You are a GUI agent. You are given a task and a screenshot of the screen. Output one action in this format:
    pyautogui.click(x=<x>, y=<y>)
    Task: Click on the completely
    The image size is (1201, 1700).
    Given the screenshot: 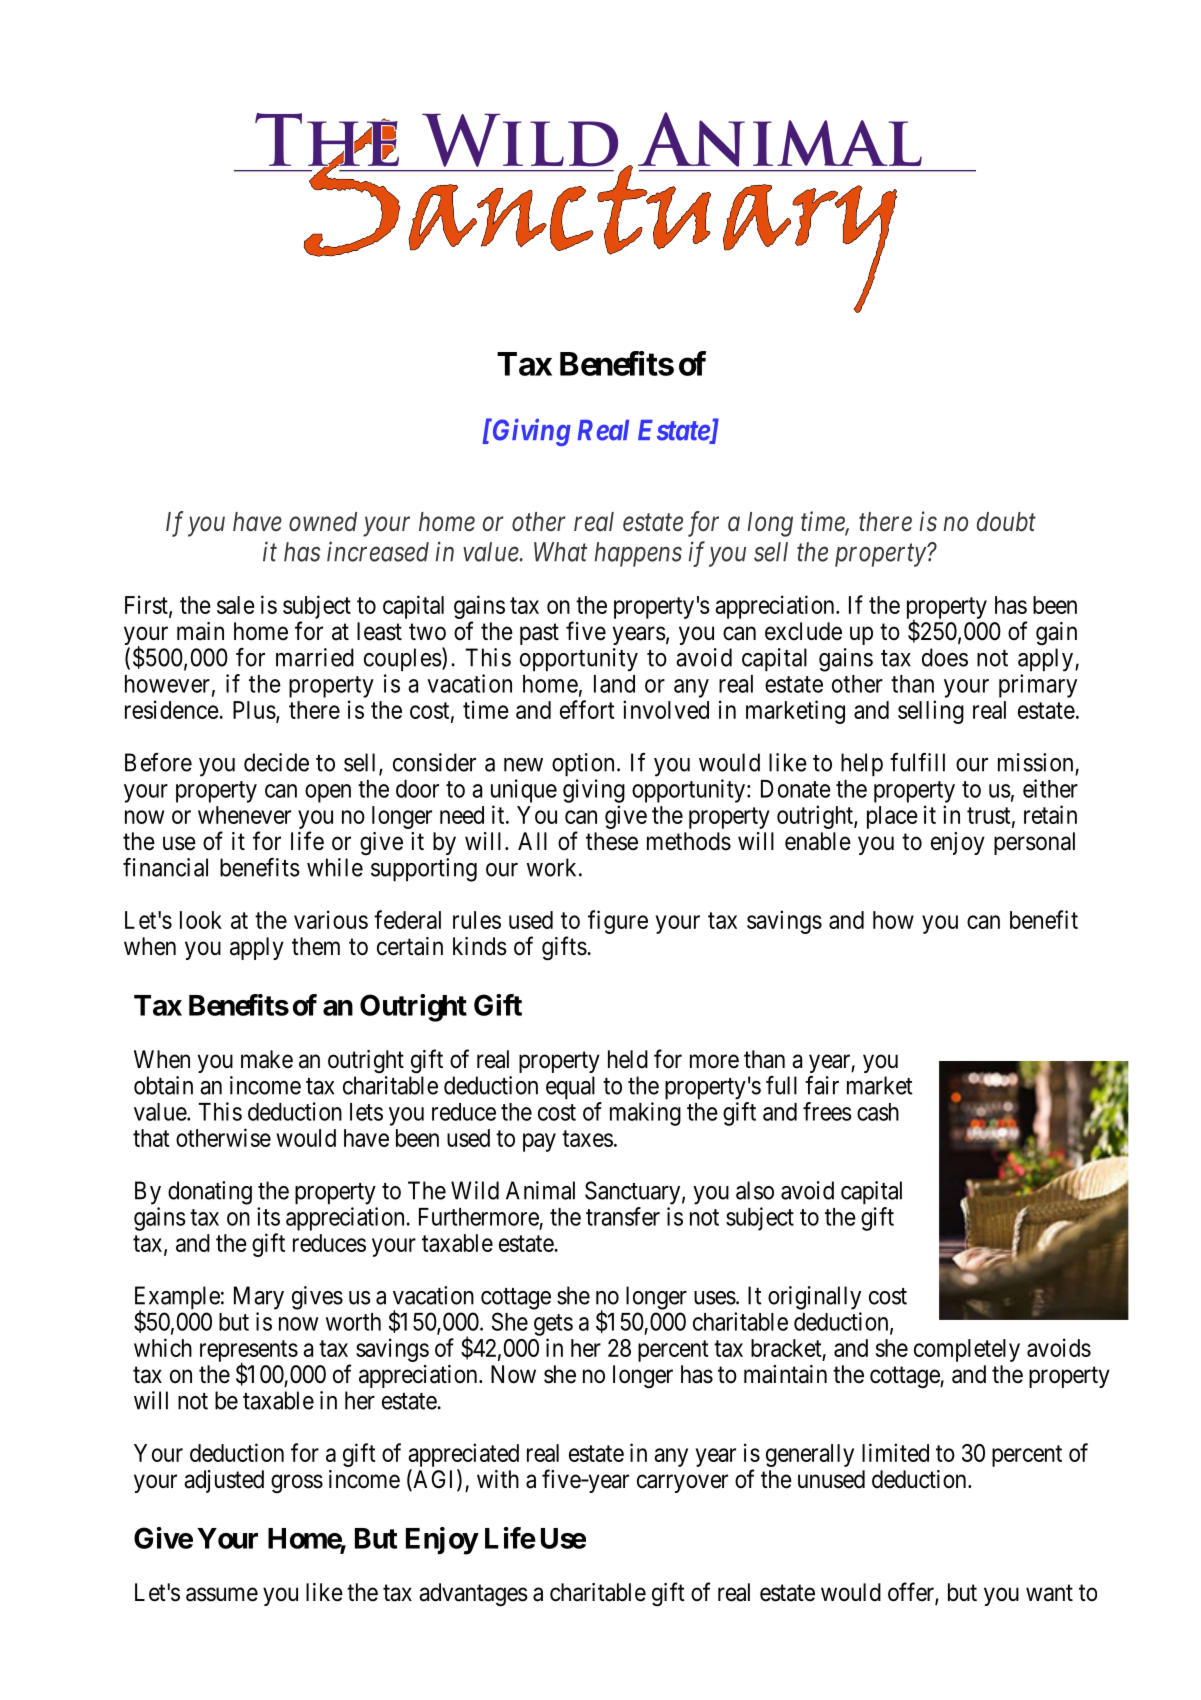 What is the action you would take?
    pyautogui.click(x=967, y=1350)
